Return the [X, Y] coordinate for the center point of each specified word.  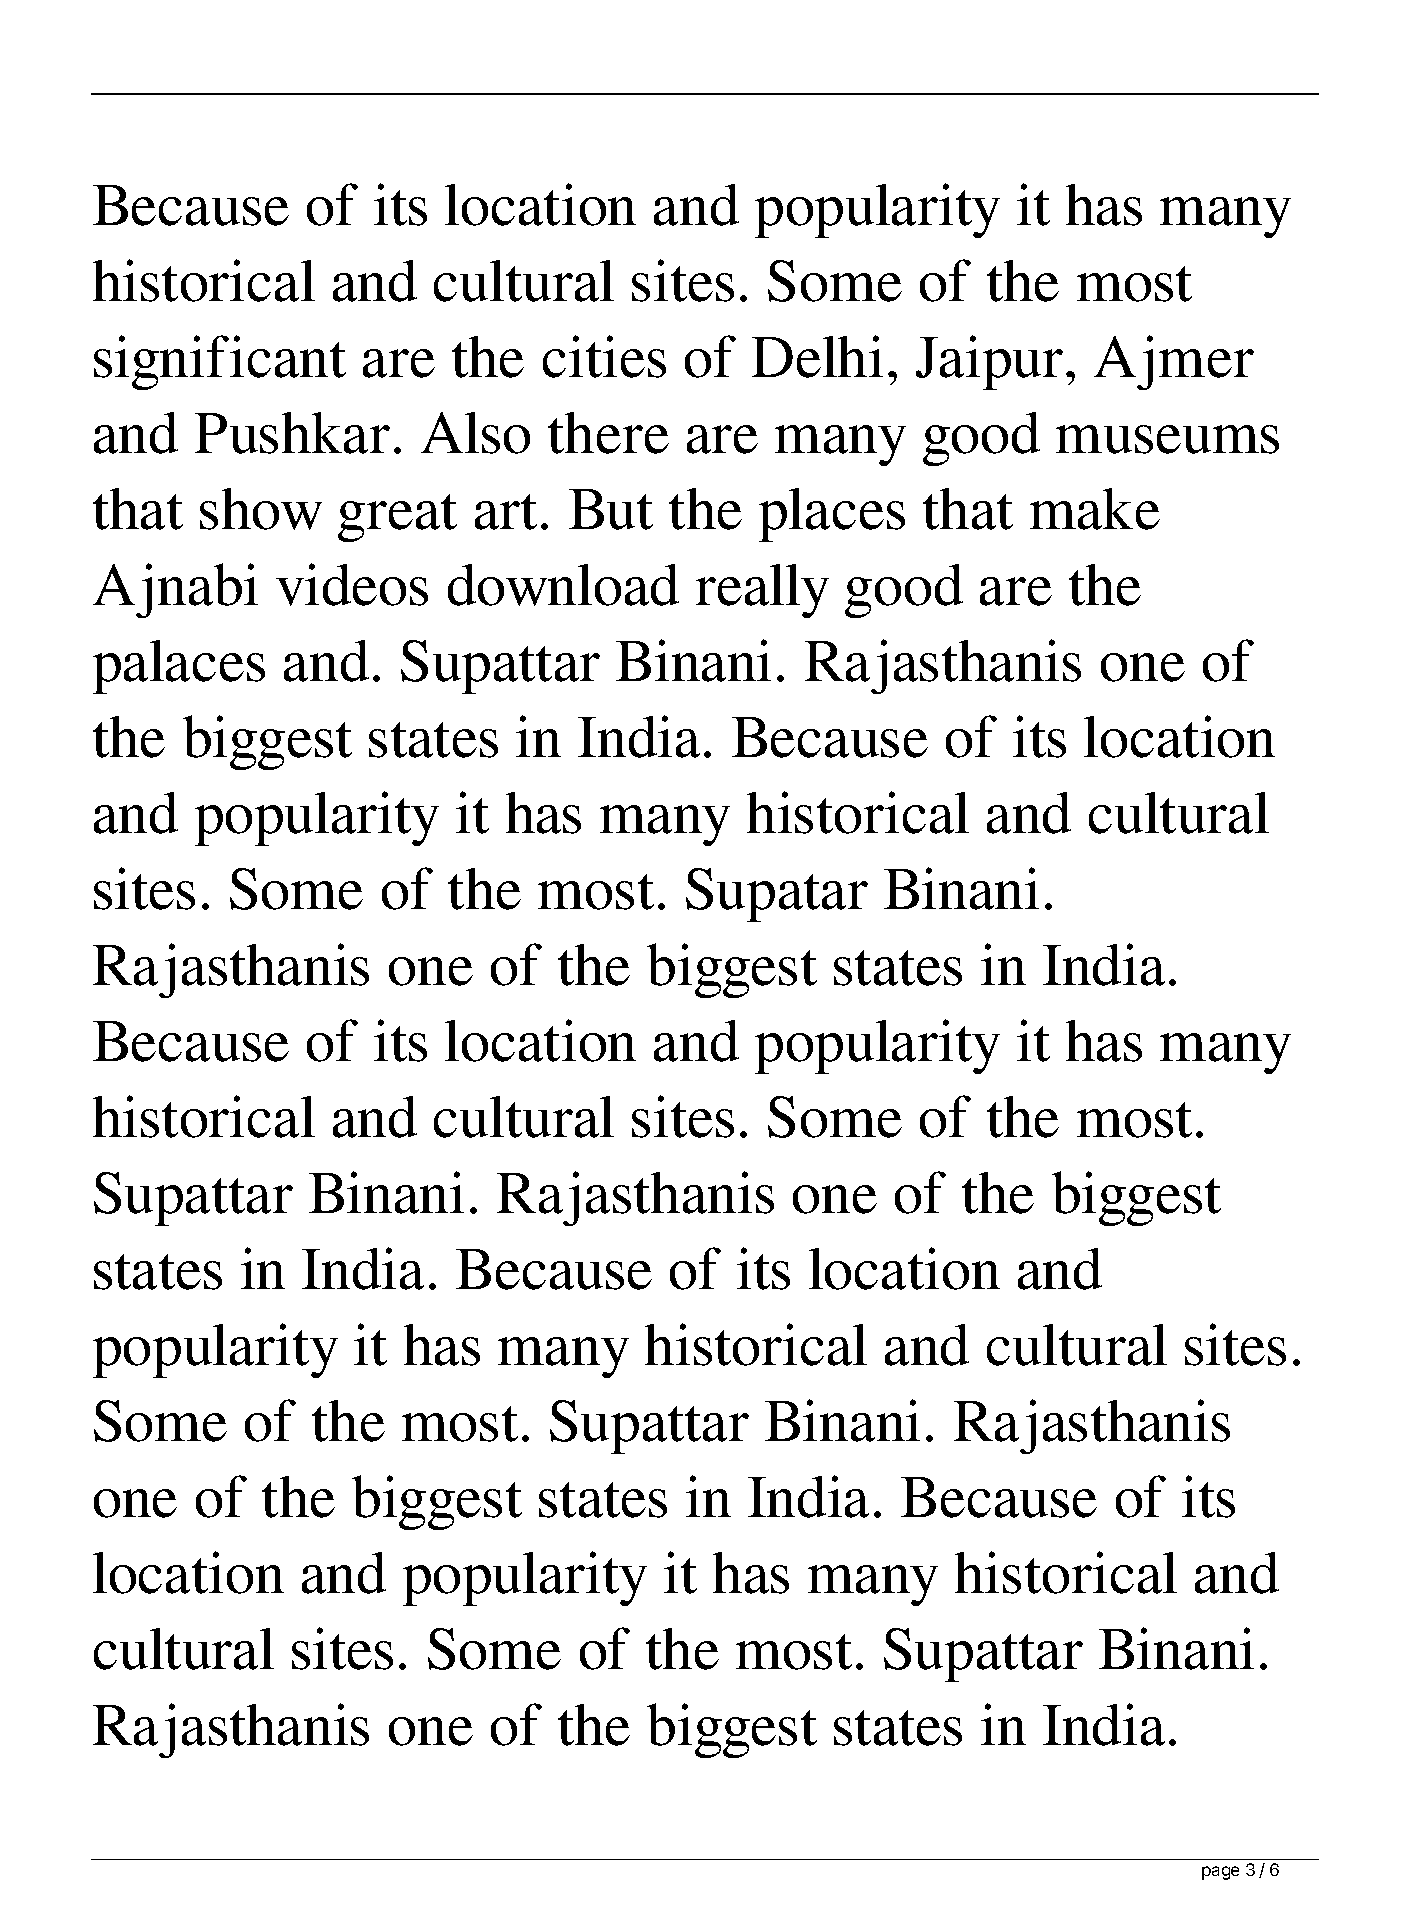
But [611, 509]
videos [352, 584]
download [563, 585]
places [832, 515]
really [762, 591]
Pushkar [292, 433]
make [1095, 509]
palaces [179, 667]
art [506, 512]
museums [1167, 439]
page [1220, 1873]
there [608, 433]
